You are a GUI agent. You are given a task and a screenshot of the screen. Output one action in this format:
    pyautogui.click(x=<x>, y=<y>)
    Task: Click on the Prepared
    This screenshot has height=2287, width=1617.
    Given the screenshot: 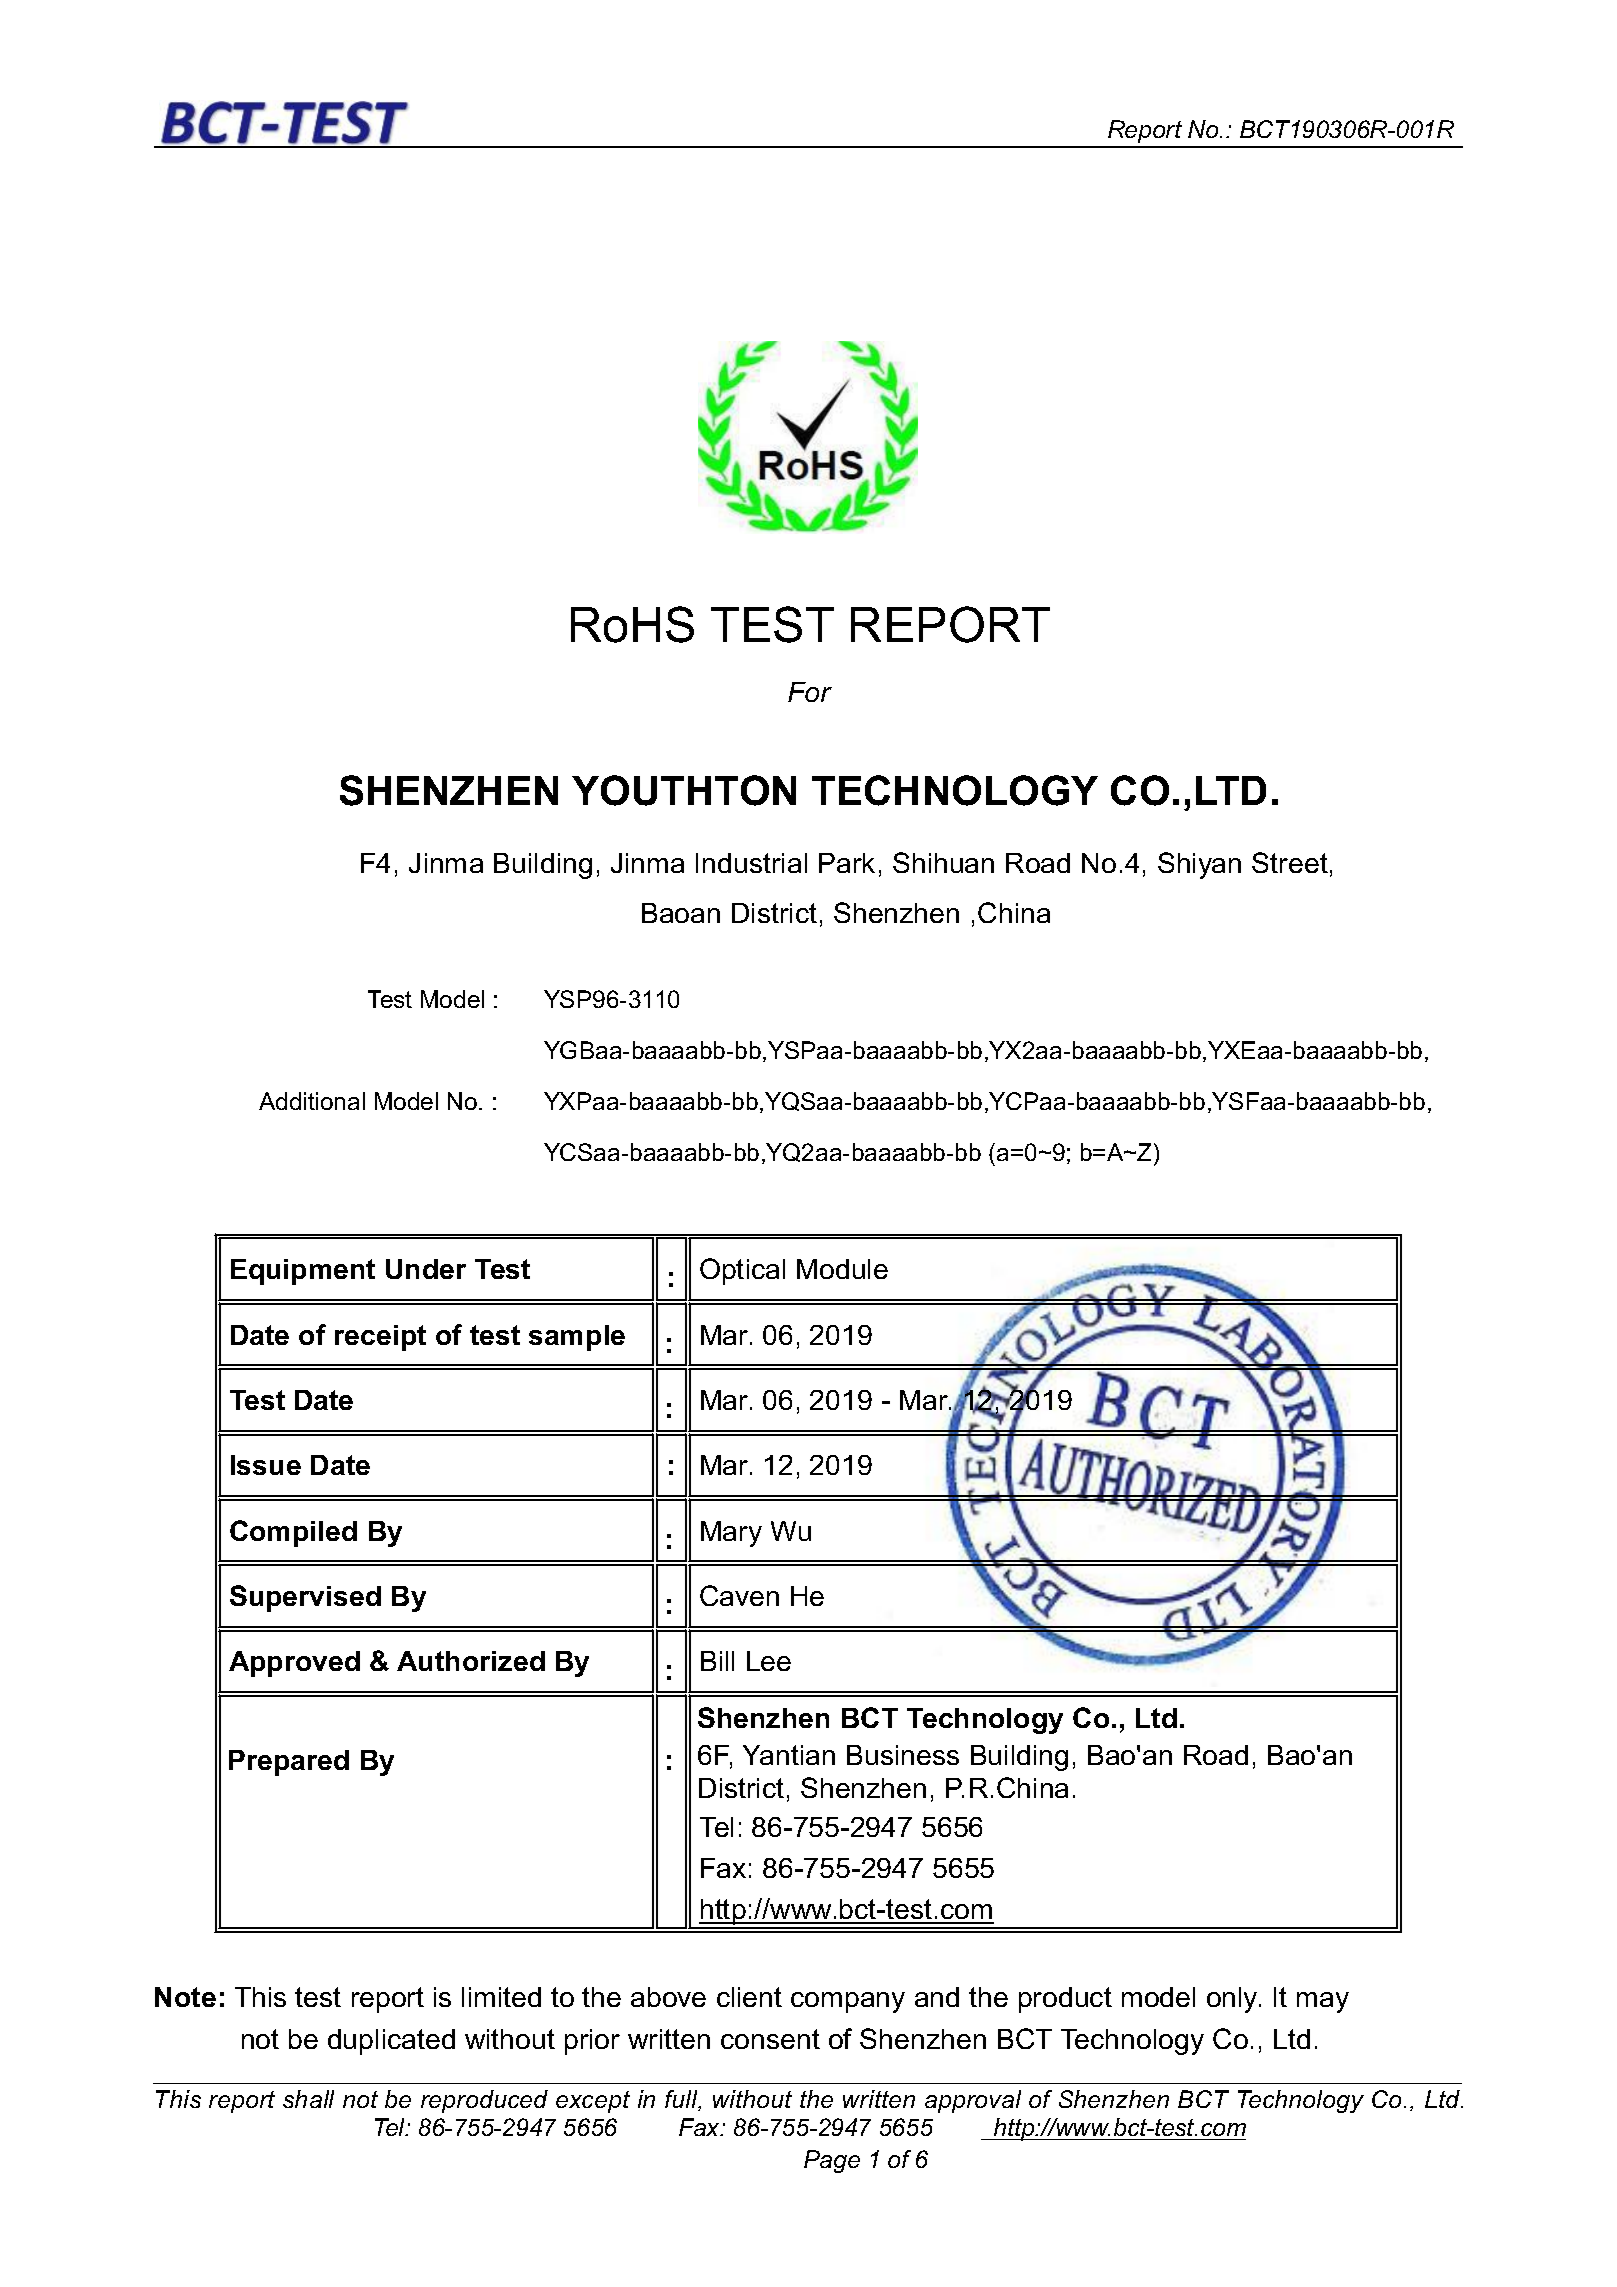 What is the action you would take?
    pyautogui.click(x=289, y=1763)
